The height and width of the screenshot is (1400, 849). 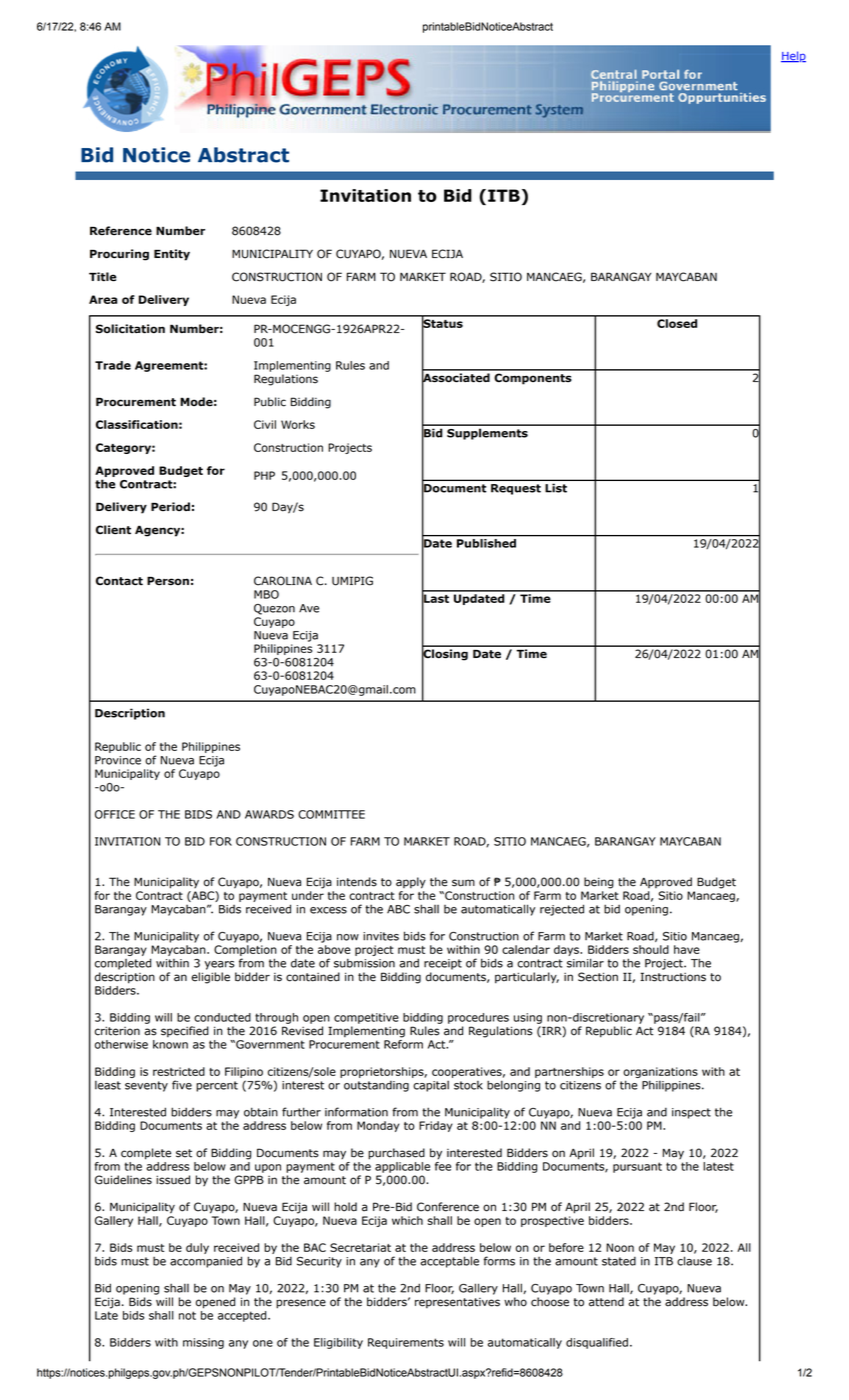 What do you see at coordinates (220, 965) in the screenshot?
I see `years` at bounding box center [220, 965].
